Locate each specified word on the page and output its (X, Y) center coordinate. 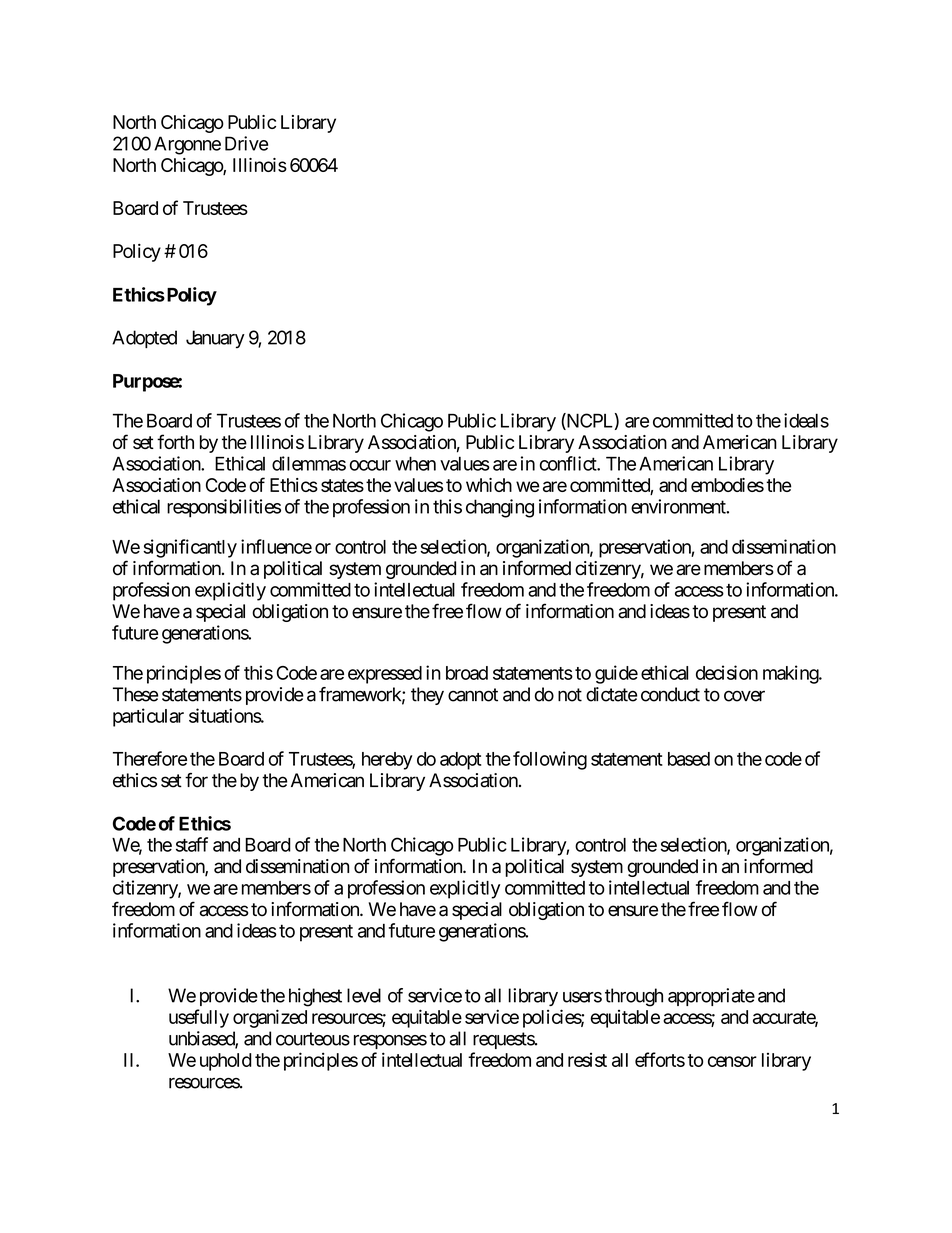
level (364, 995)
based (689, 759)
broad (467, 673)
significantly (190, 548)
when (415, 463)
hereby (387, 761)
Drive (246, 143)
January (215, 339)
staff (192, 844)
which (489, 485)
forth (175, 441)
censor (732, 1061)
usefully (199, 1018)
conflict (569, 463)
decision (727, 672)
